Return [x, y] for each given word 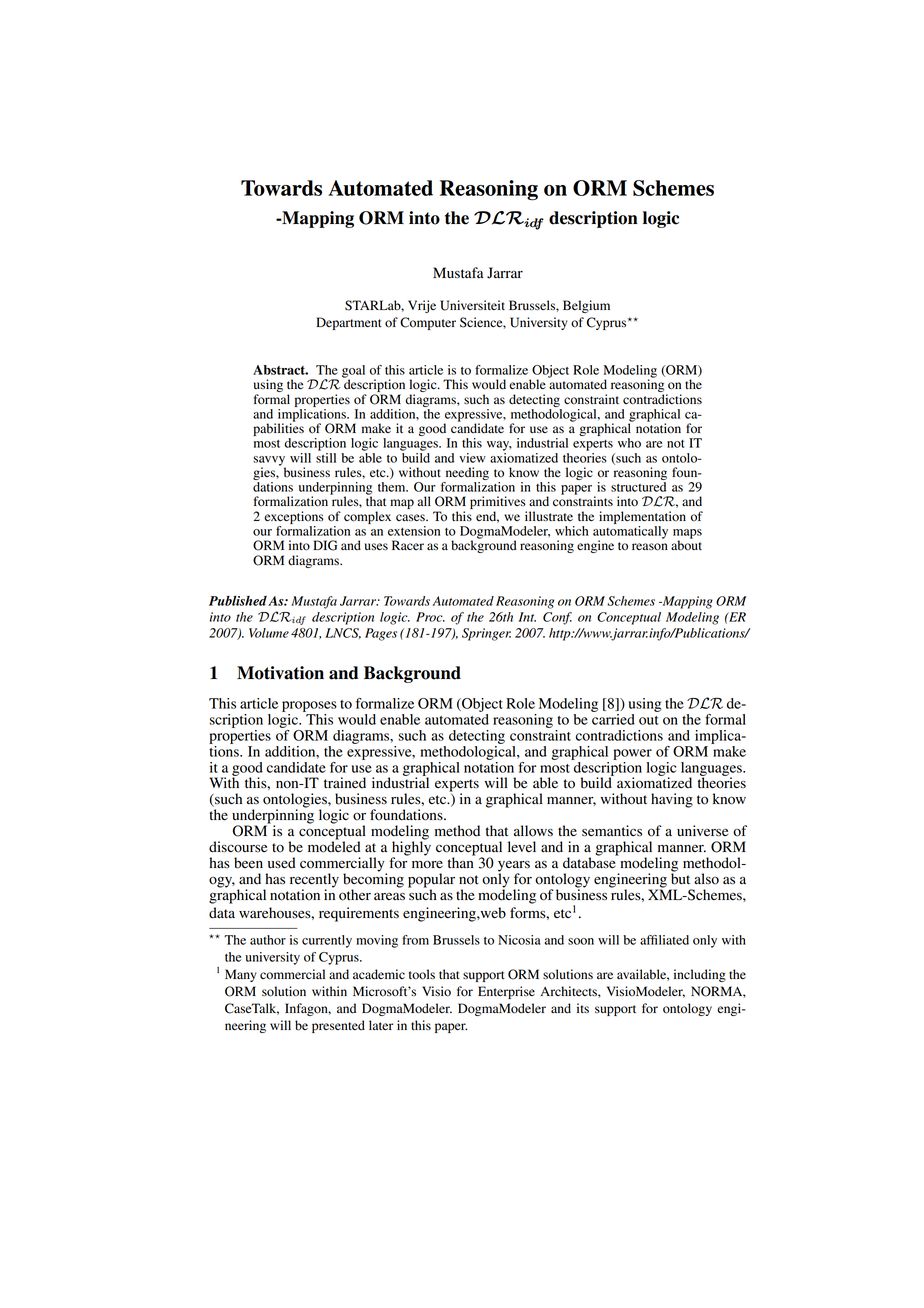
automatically [630, 533]
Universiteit [472, 305]
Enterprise [506, 992]
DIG [325, 545]
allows [533, 831]
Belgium [586, 306]
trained [345, 782]
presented [338, 1026]
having [672, 800]
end [487, 517]
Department [349, 323]
